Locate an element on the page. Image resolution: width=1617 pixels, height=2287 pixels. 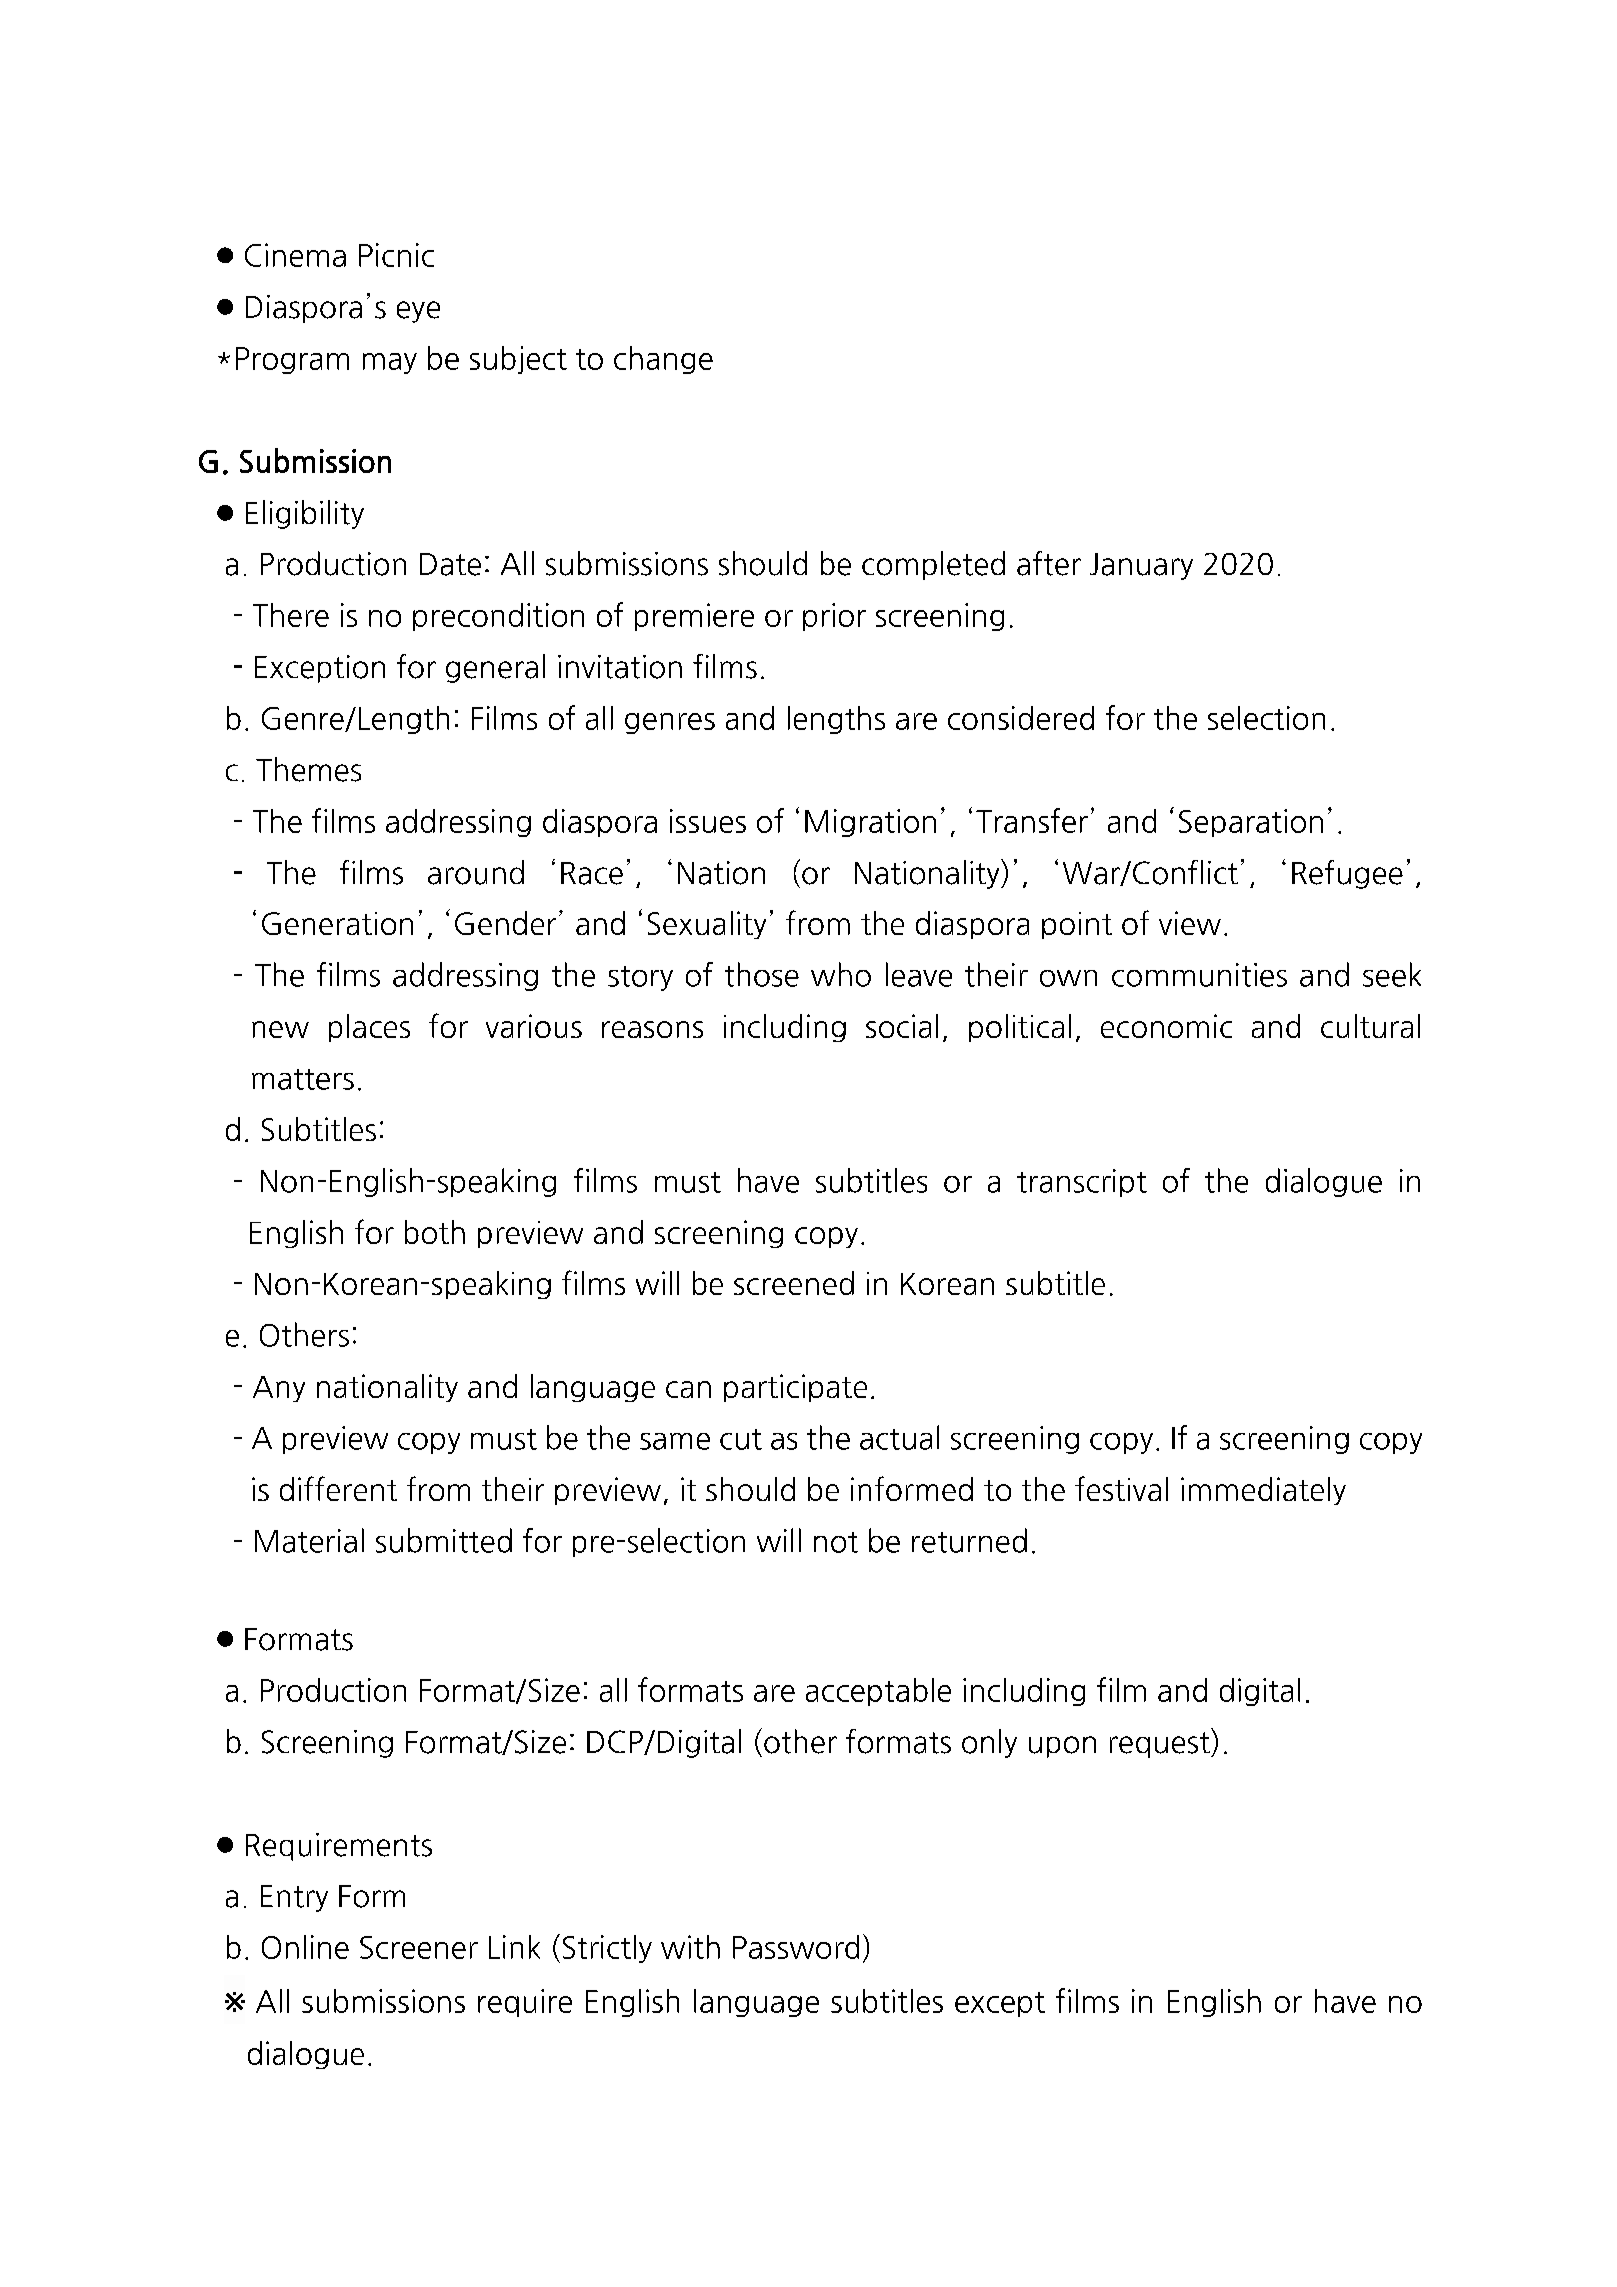
prior is located at coordinates (834, 617).
